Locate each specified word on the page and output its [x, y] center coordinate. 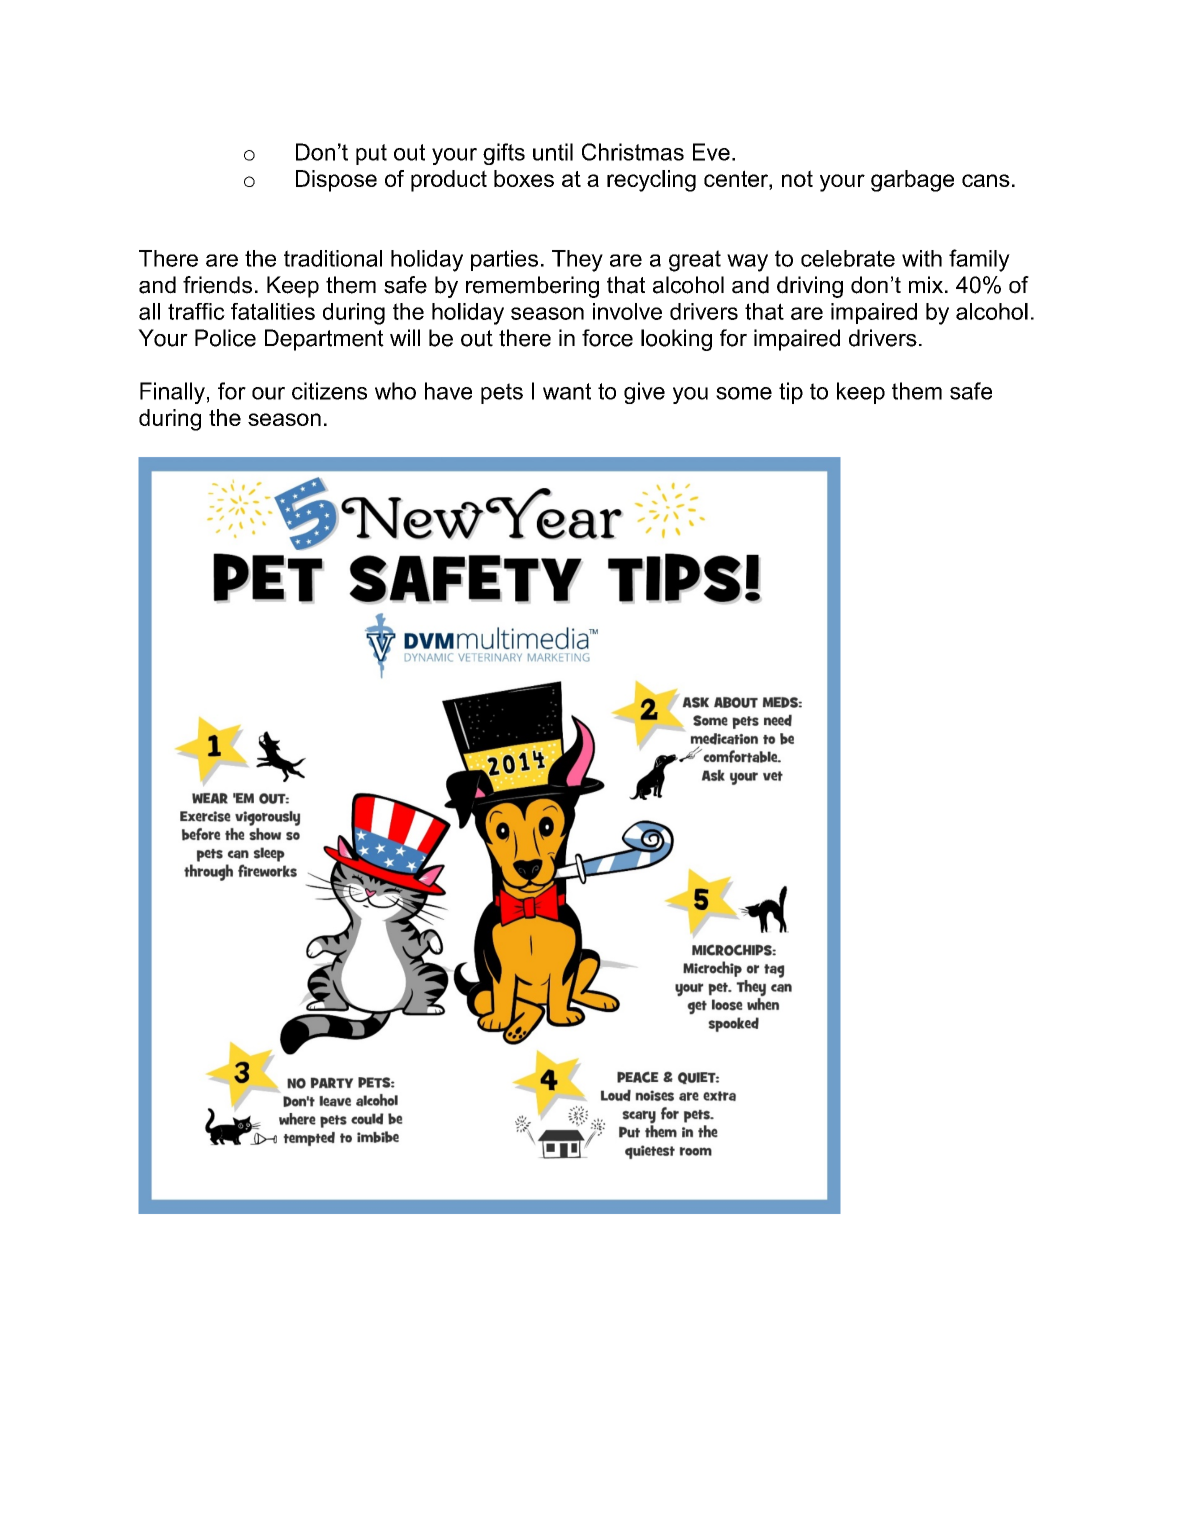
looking [676, 340]
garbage [912, 181]
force [607, 338]
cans [986, 180]
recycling [651, 181]
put [371, 154]
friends [217, 285]
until [553, 152]
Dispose [336, 181]
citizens [329, 391]
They [577, 261]
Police [225, 338]
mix [927, 284]
